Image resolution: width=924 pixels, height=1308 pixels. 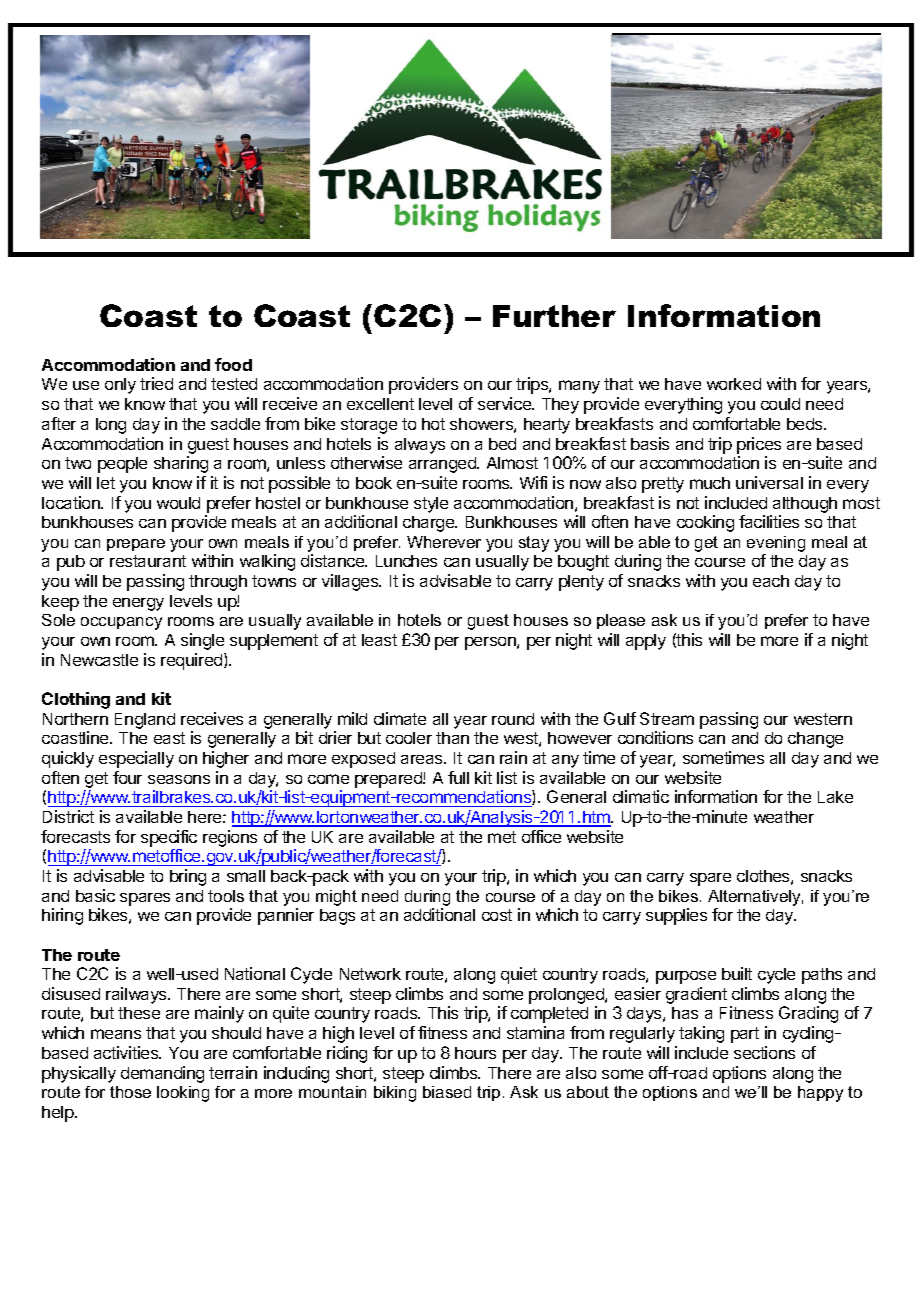 What do you see at coordinates (156, 383) in the document?
I see `tried` at bounding box center [156, 383].
